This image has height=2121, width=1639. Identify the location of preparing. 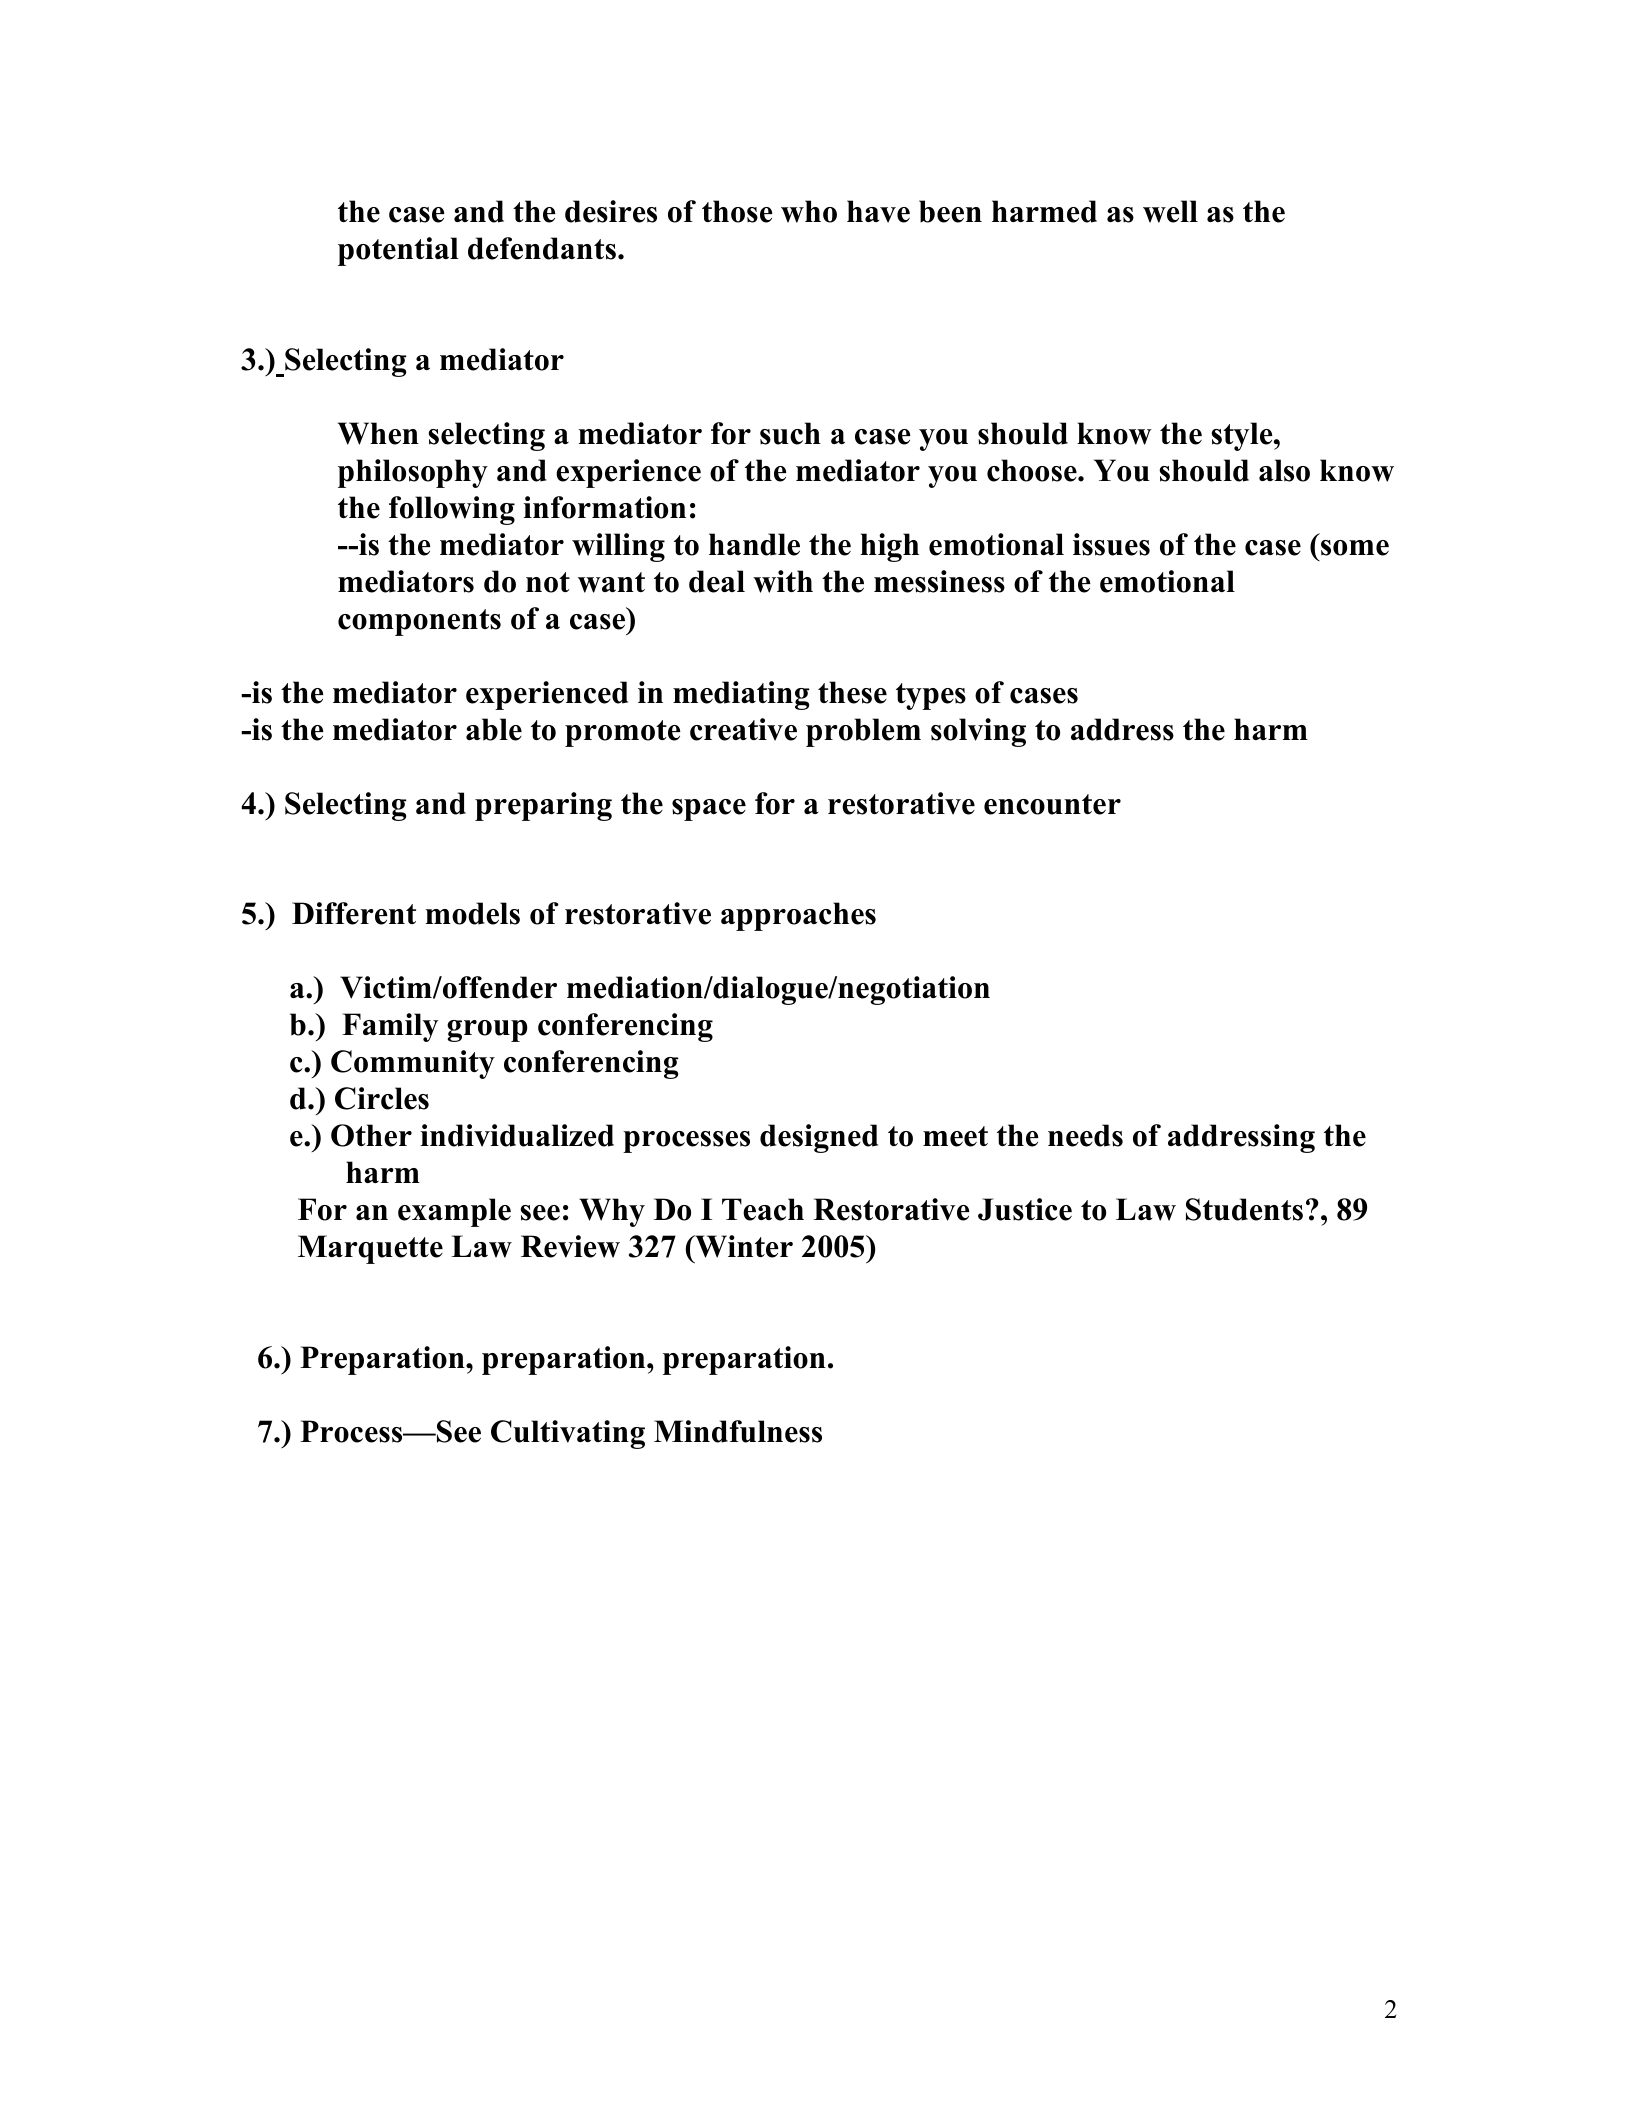
(543, 806).
